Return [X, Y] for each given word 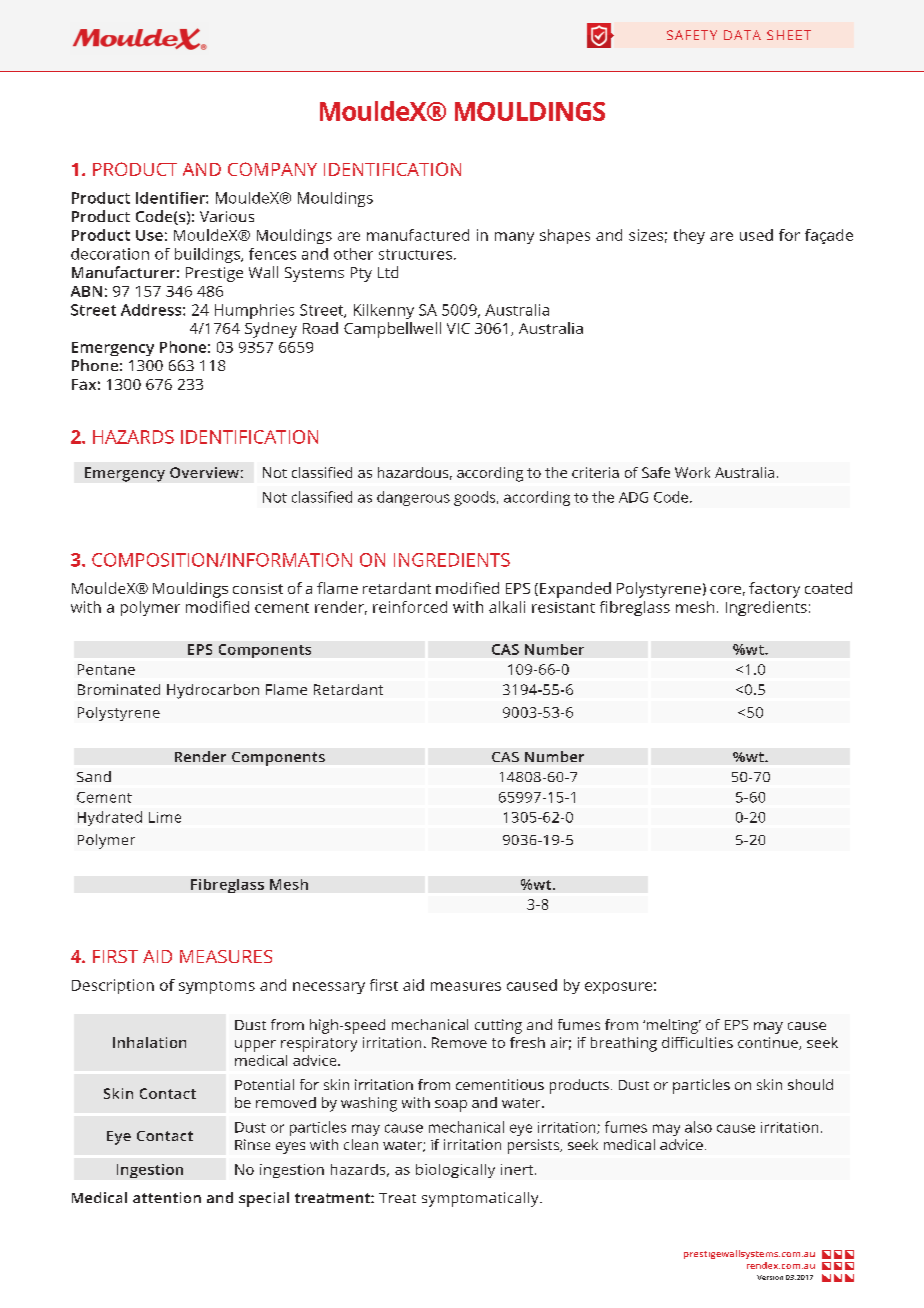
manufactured [418, 235]
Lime [165, 817]
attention [167, 1197]
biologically [455, 1171]
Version [770, 1277]
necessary [329, 988]
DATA [742, 35]
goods [476, 498]
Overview [204, 472]
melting [674, 1026]
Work [692, 472]
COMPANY [272, 169]
